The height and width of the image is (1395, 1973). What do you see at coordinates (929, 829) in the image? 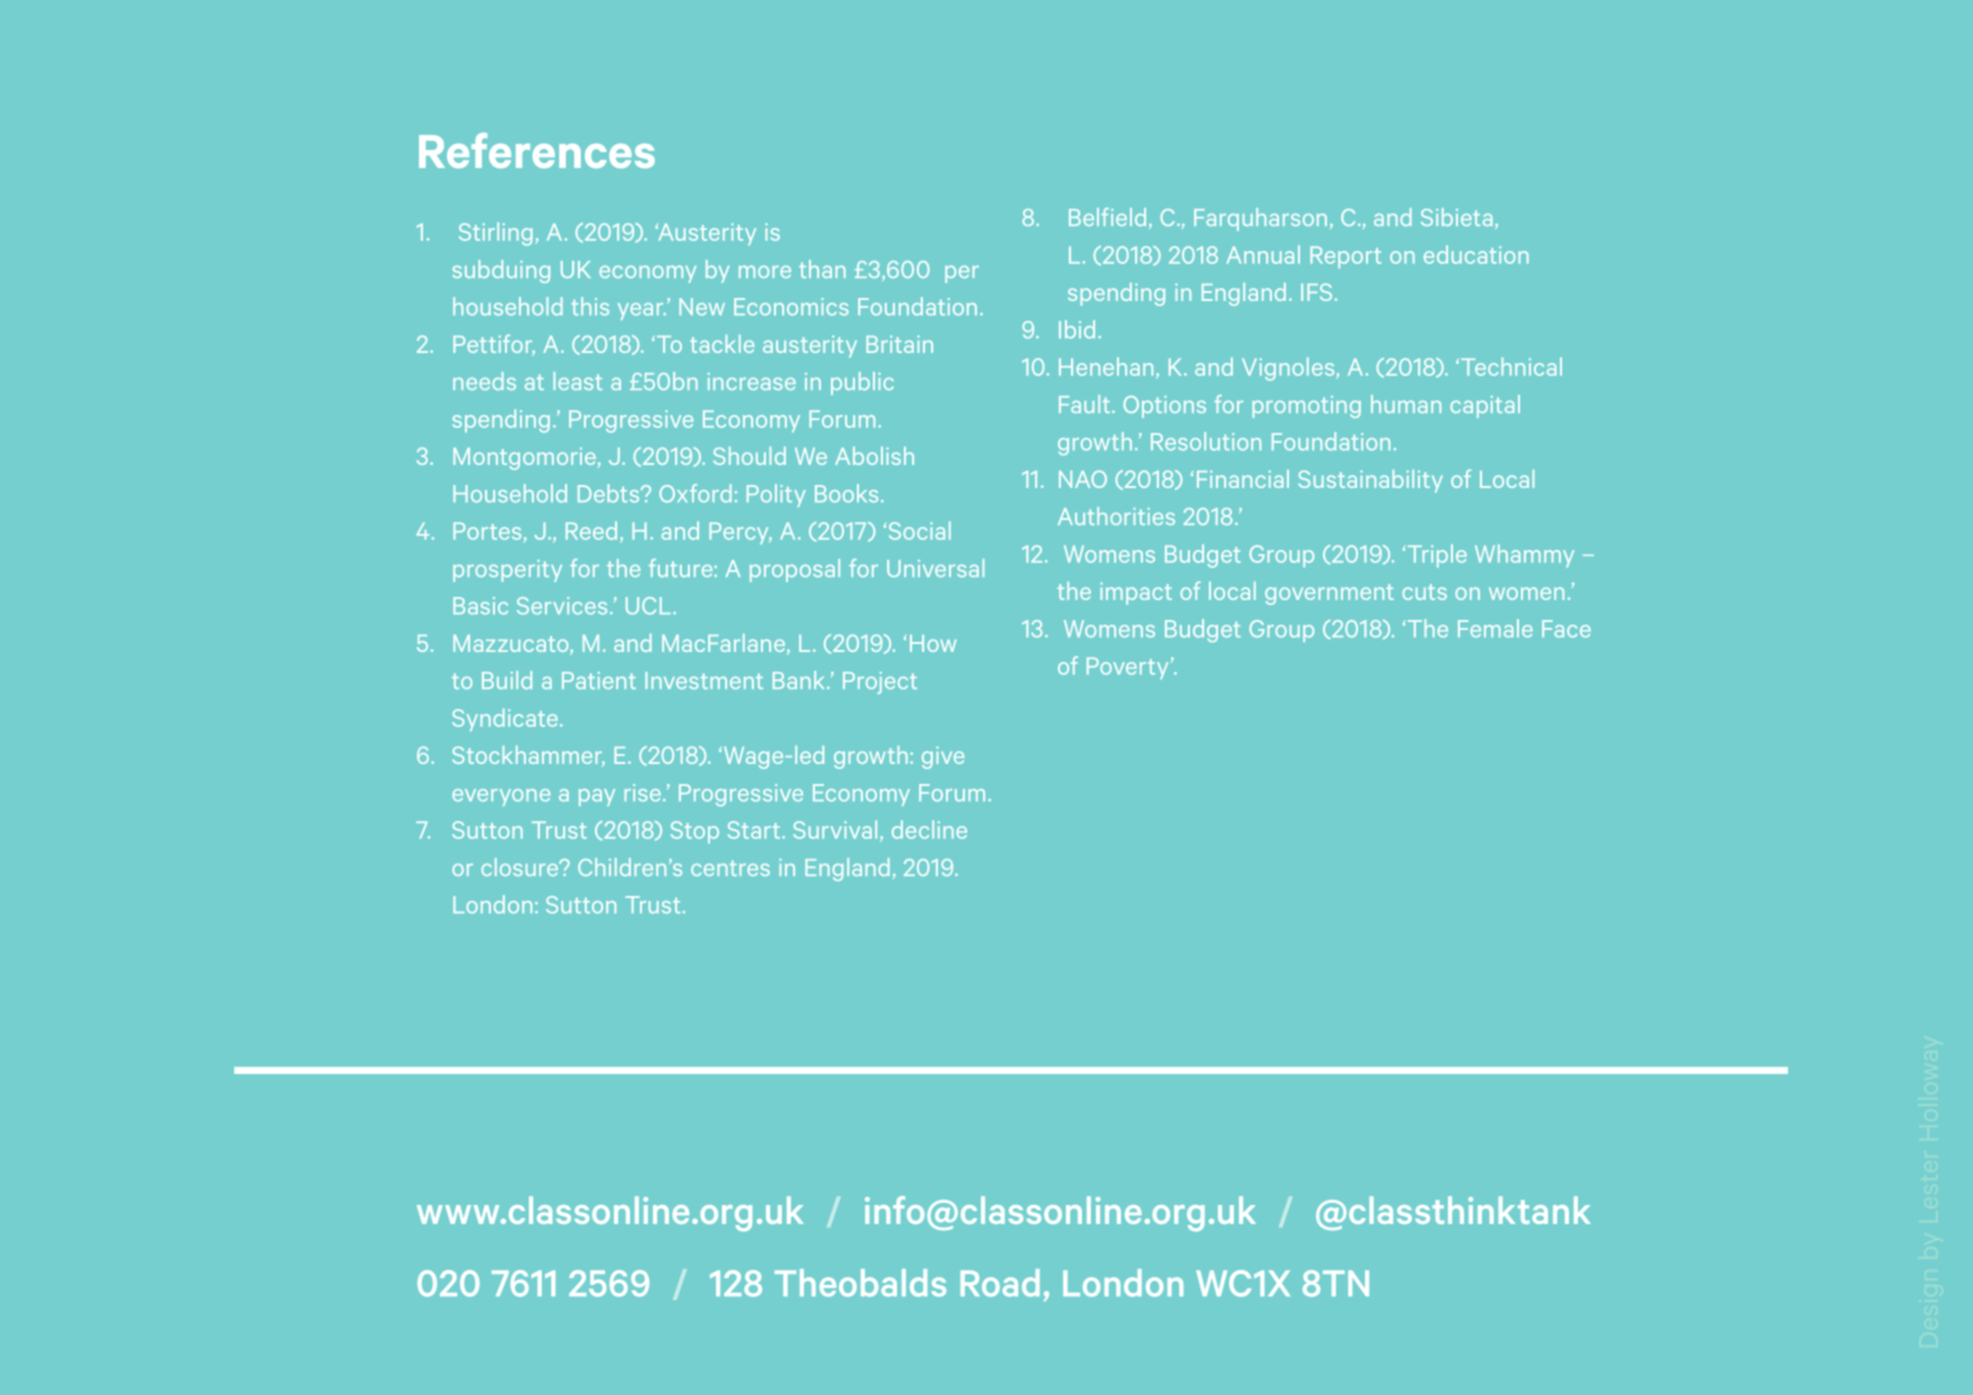
I see `decline` at bounding box center [929, 829].
